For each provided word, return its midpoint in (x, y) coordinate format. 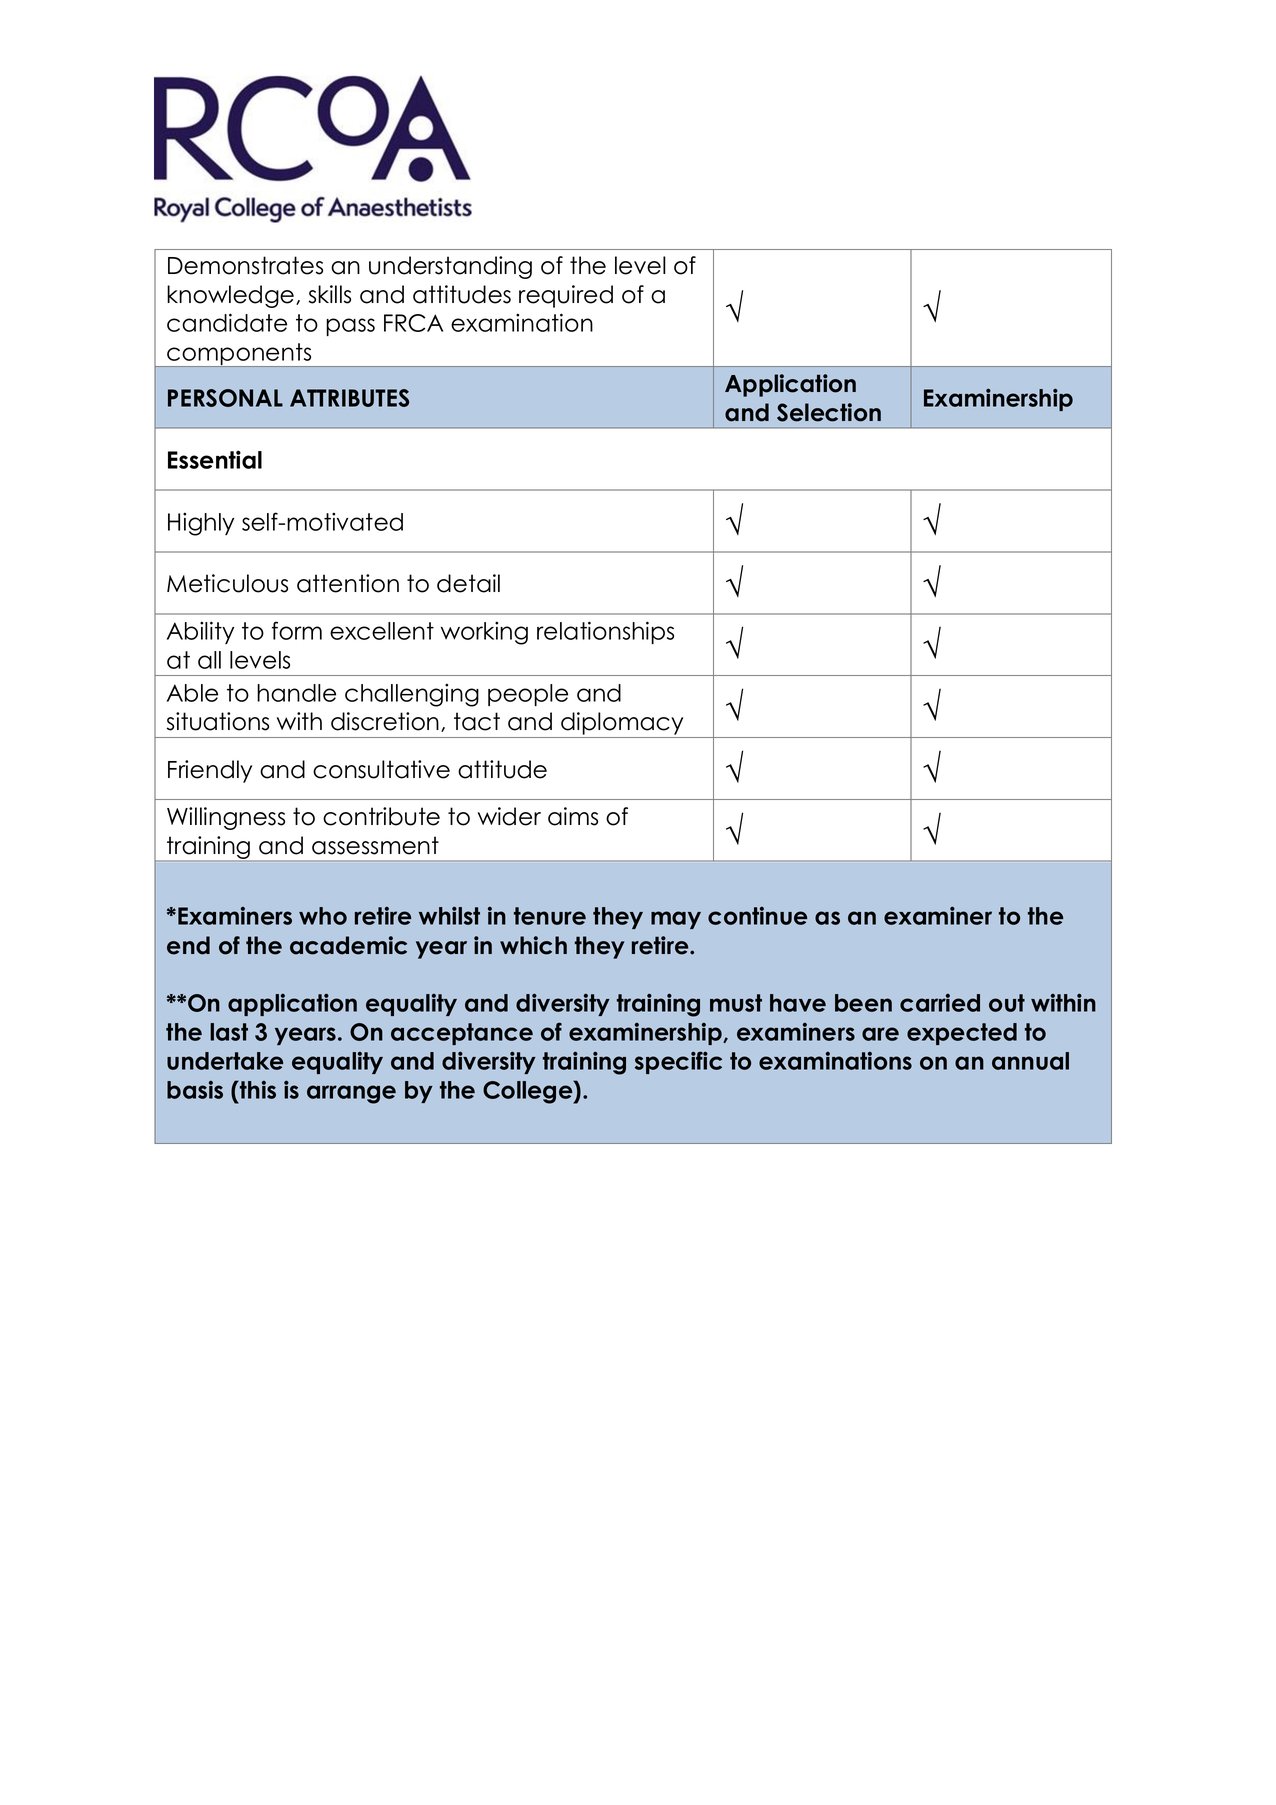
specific (678, 1062)
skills (330, 294)
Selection (829, 412)
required (566, 296)
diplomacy (622, 725)
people (528, 695)
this (257, 1090)
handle (296, 693)
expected (962, 1034)
